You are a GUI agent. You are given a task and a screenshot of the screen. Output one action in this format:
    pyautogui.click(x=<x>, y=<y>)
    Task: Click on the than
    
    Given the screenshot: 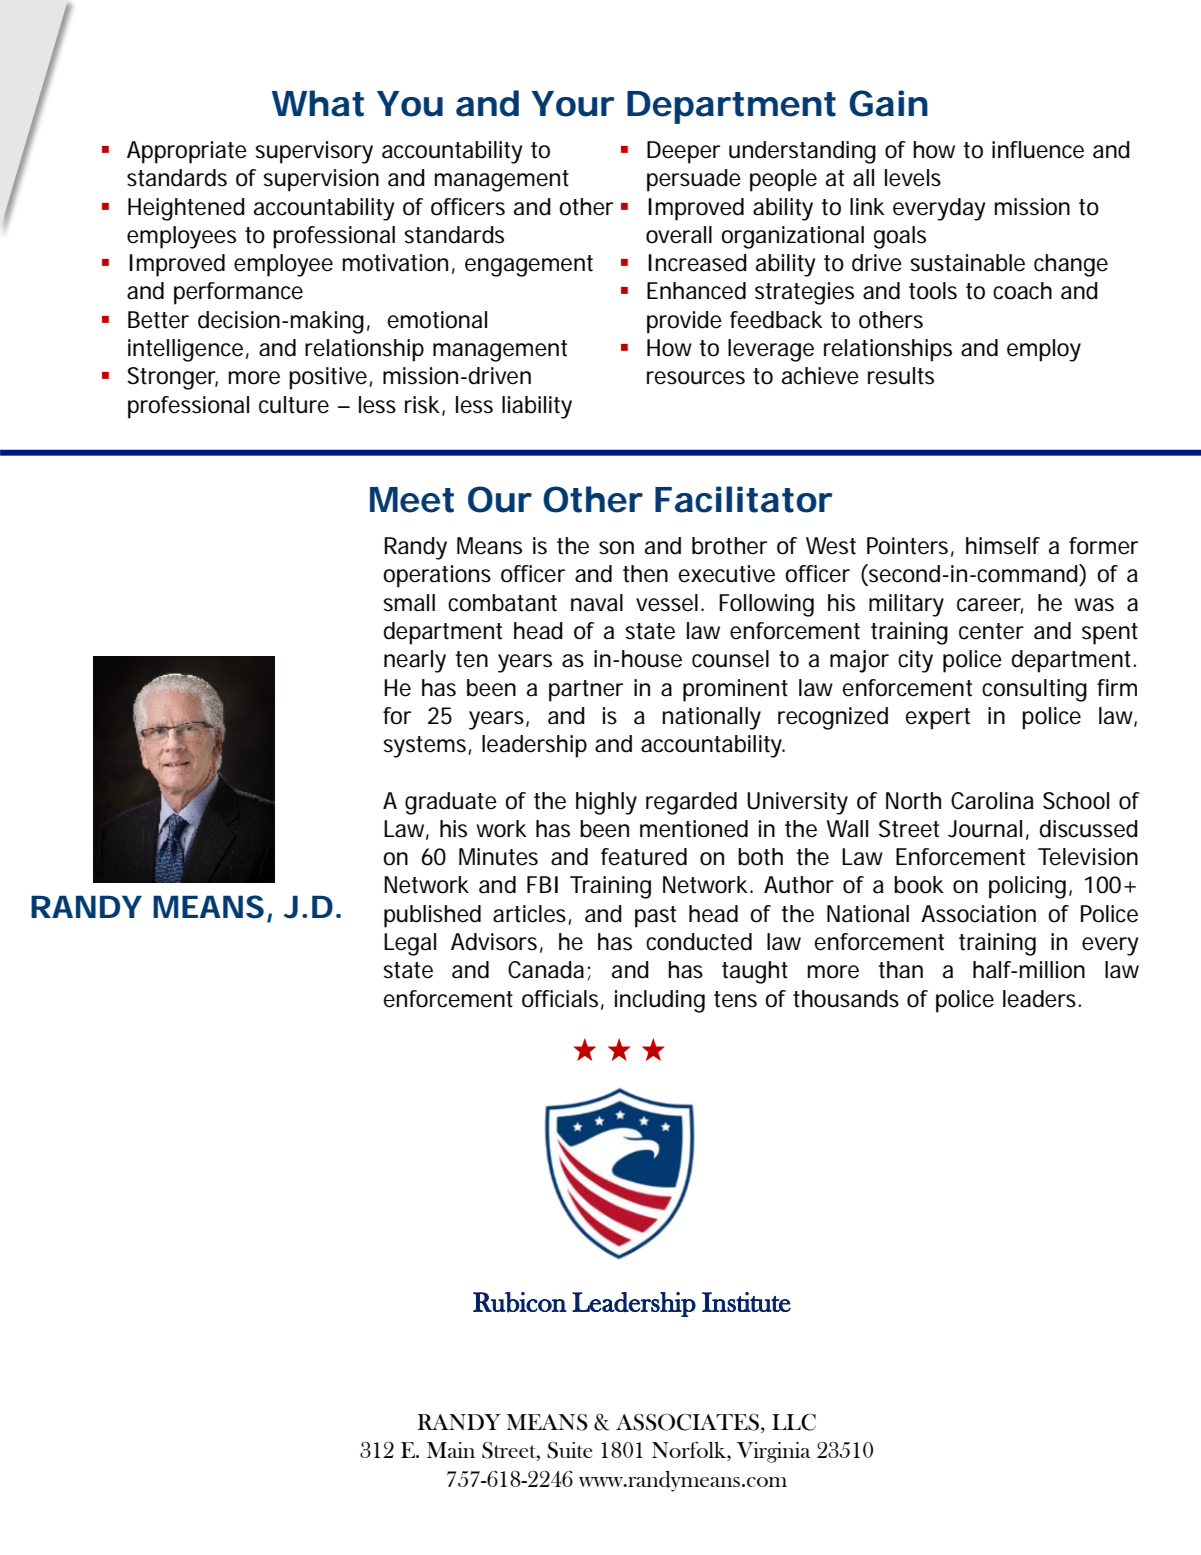 What is the action you would take?
    pyautogui.click(x=900, y=970)
